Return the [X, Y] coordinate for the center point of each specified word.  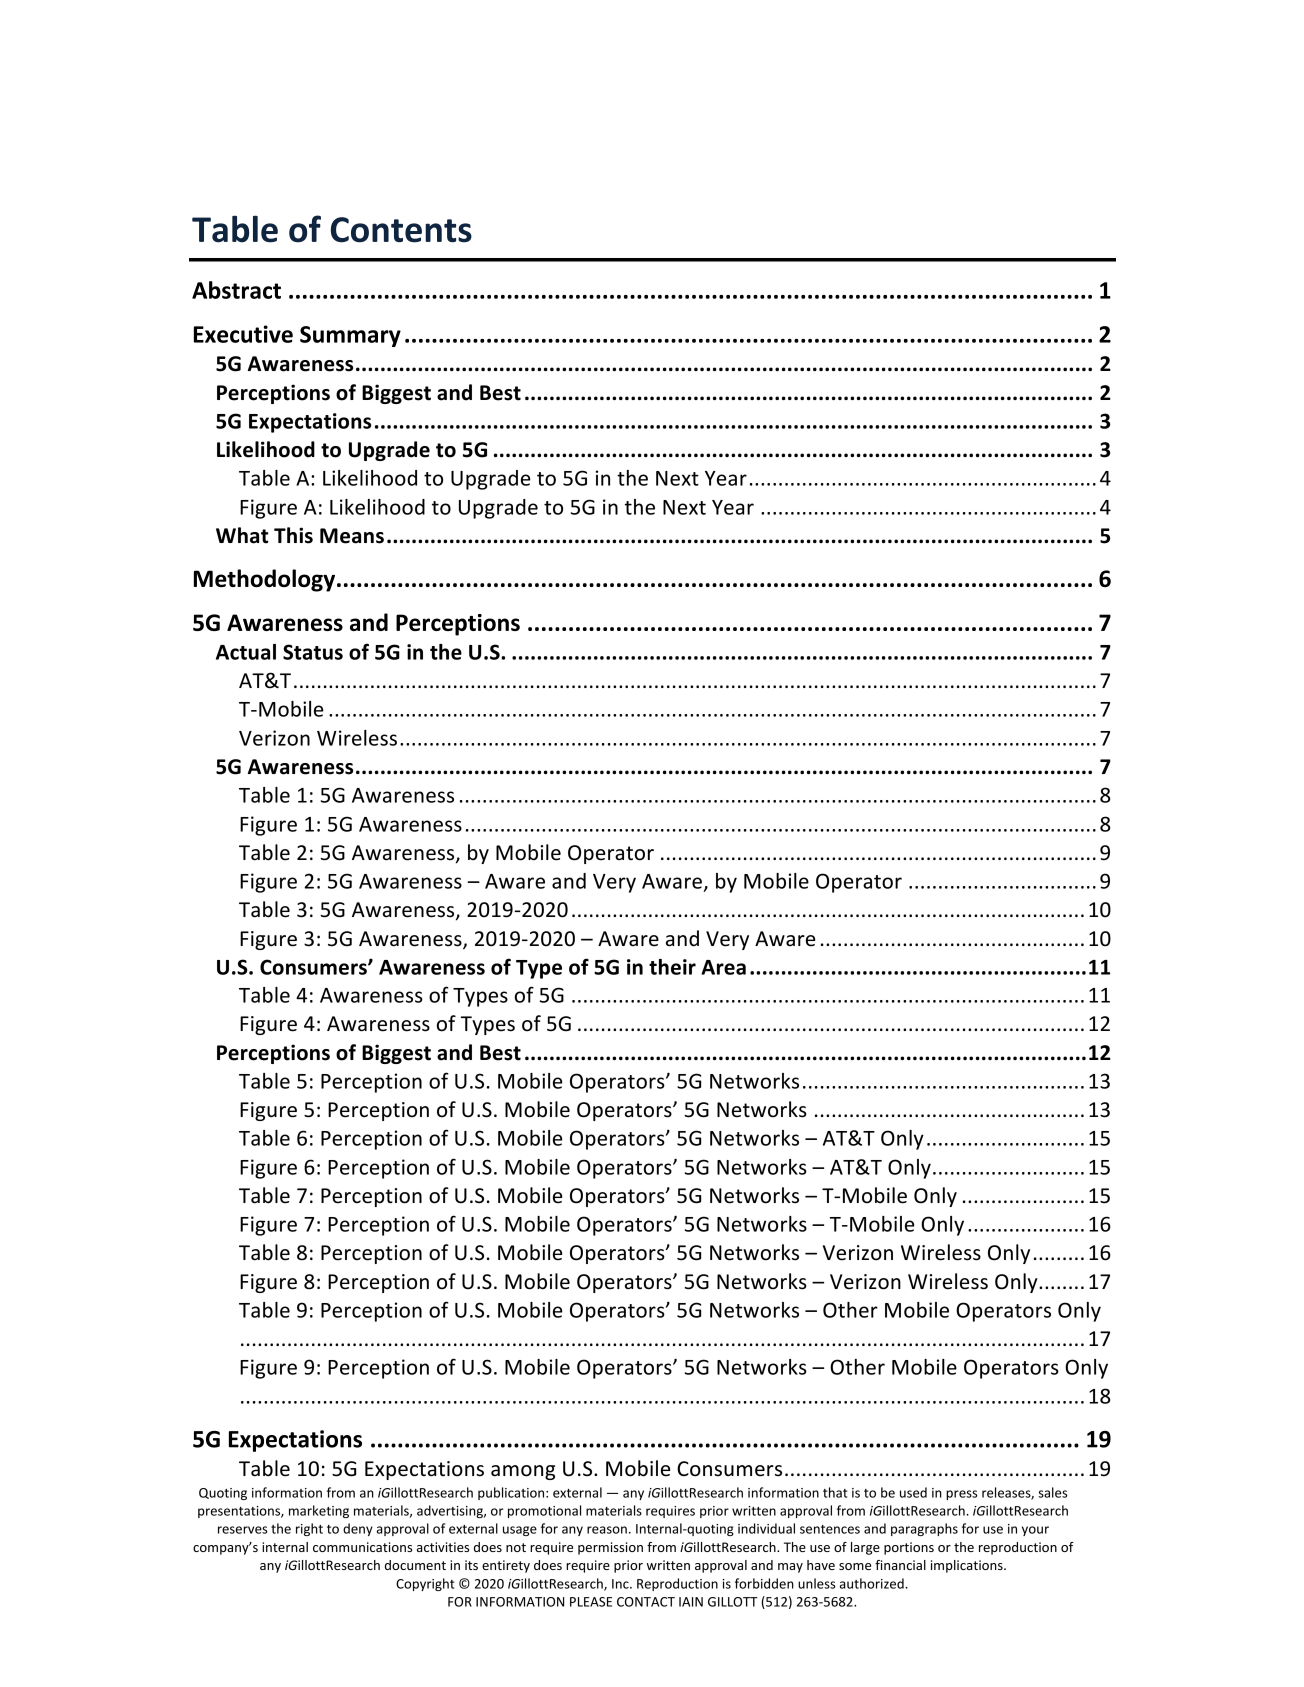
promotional [544, 1511]
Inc [621, 1584]
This [293, 535]
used [913, 1492]
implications [968, 1566]
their [672, 967]
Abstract [236, 290]
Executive [243, 334]
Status [313, 652]
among [523, 1472]
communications [362, 1547]
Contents [401, 230]
